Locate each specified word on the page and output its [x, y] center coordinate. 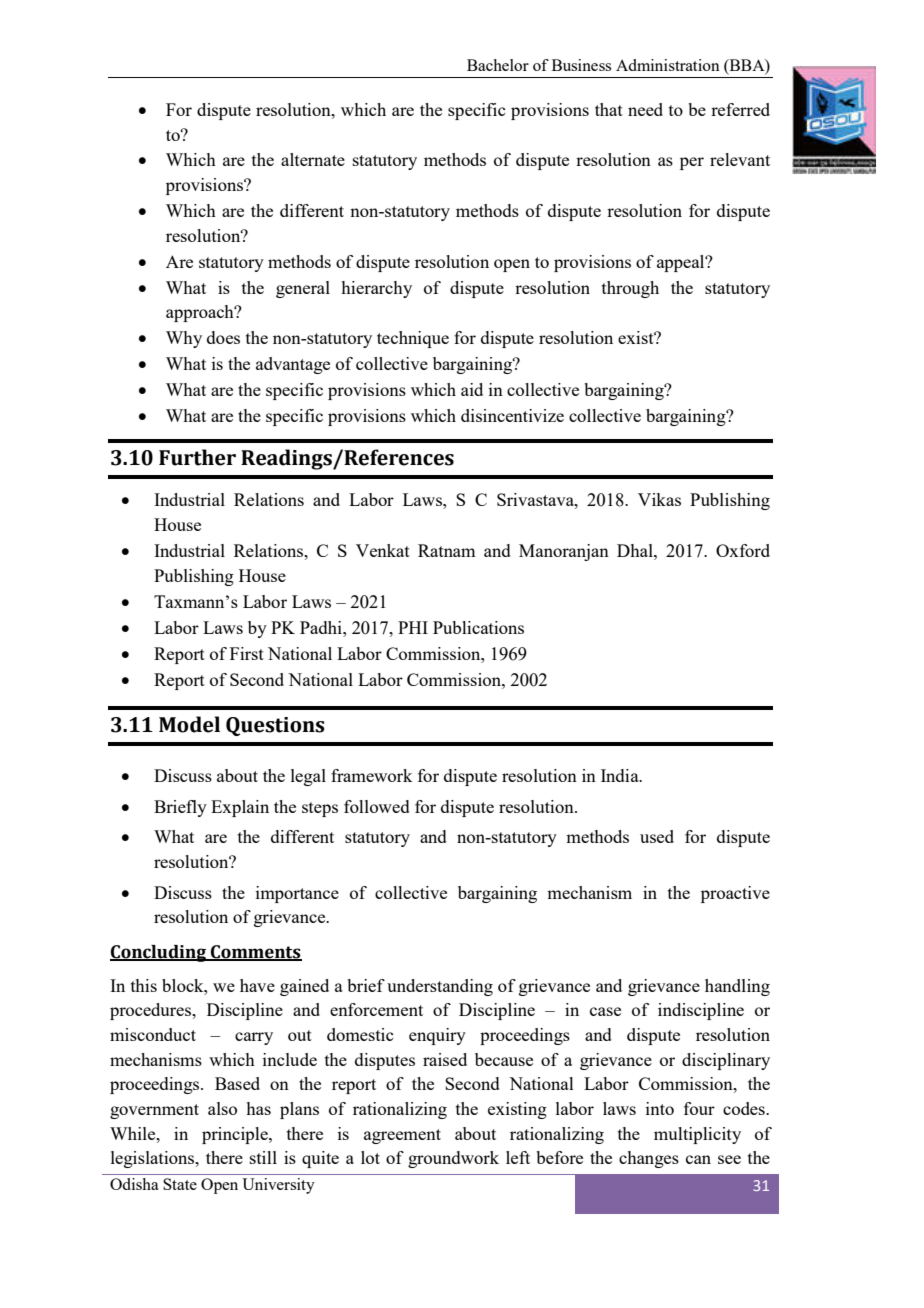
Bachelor [498, 65]
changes [649, 1159]
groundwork [453, 1159]
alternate [313, 159]
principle [236, 1135]
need [645, 109]
